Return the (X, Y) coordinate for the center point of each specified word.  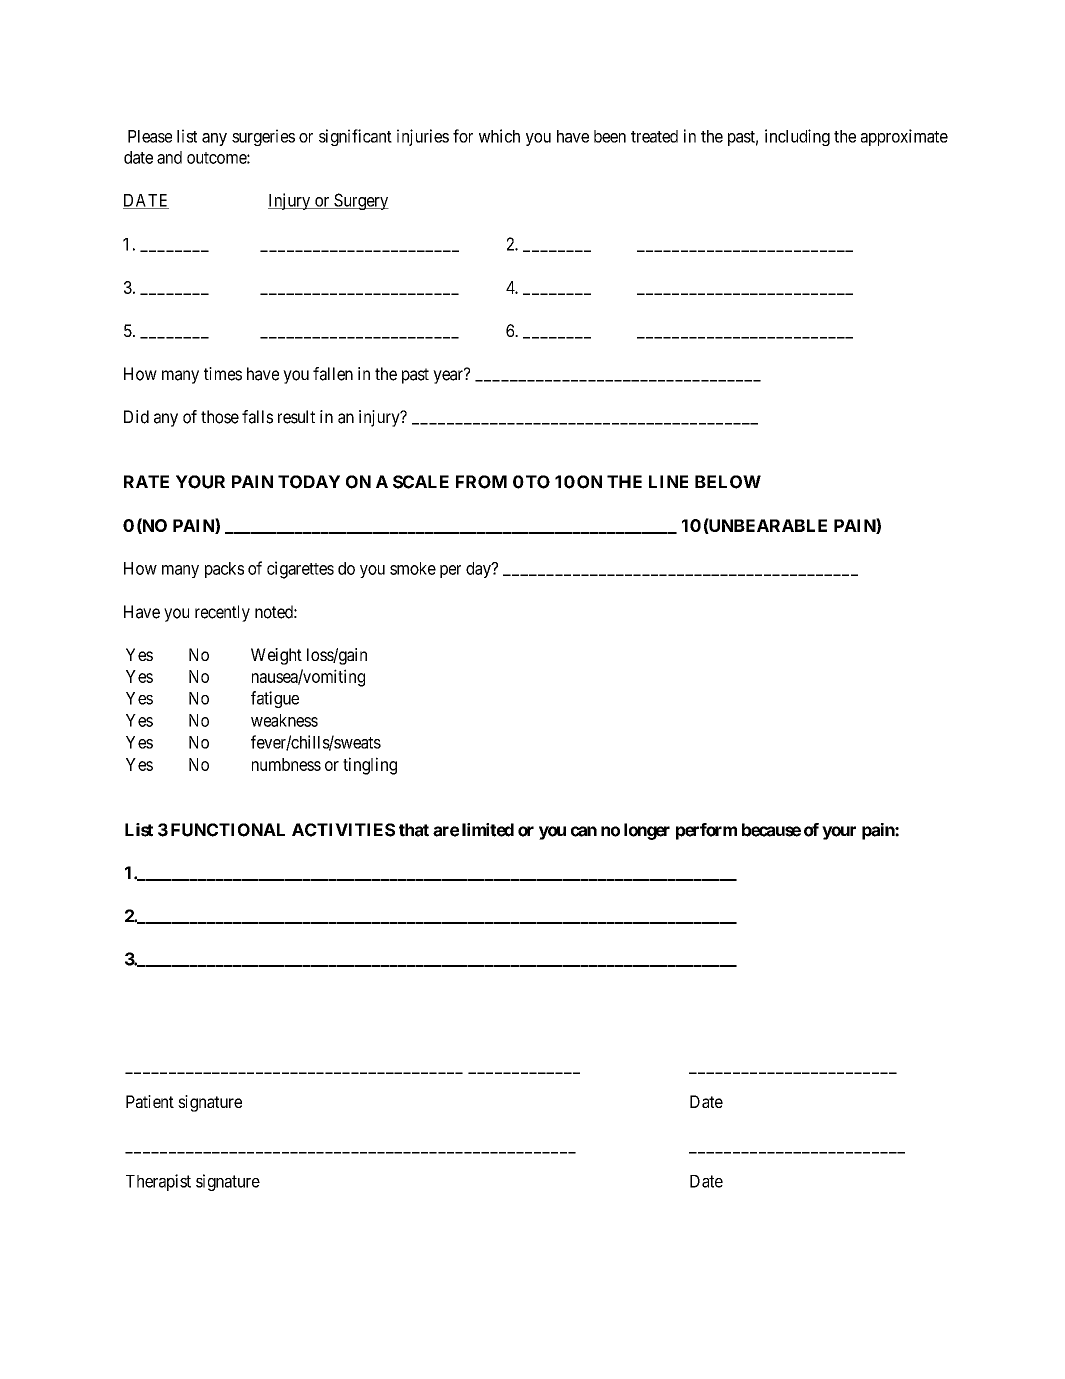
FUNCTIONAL (228, 830)
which (499, 136)
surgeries (263, 137)
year (449, 377)
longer (647, 831)
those (220, 417)
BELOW (728, 482)
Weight (276, 656)
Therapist (158, 1182)
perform (706, 831)
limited (488, 830)
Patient (150, 1101)
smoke (413, 568)
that (414, 830)
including (797, 137)
